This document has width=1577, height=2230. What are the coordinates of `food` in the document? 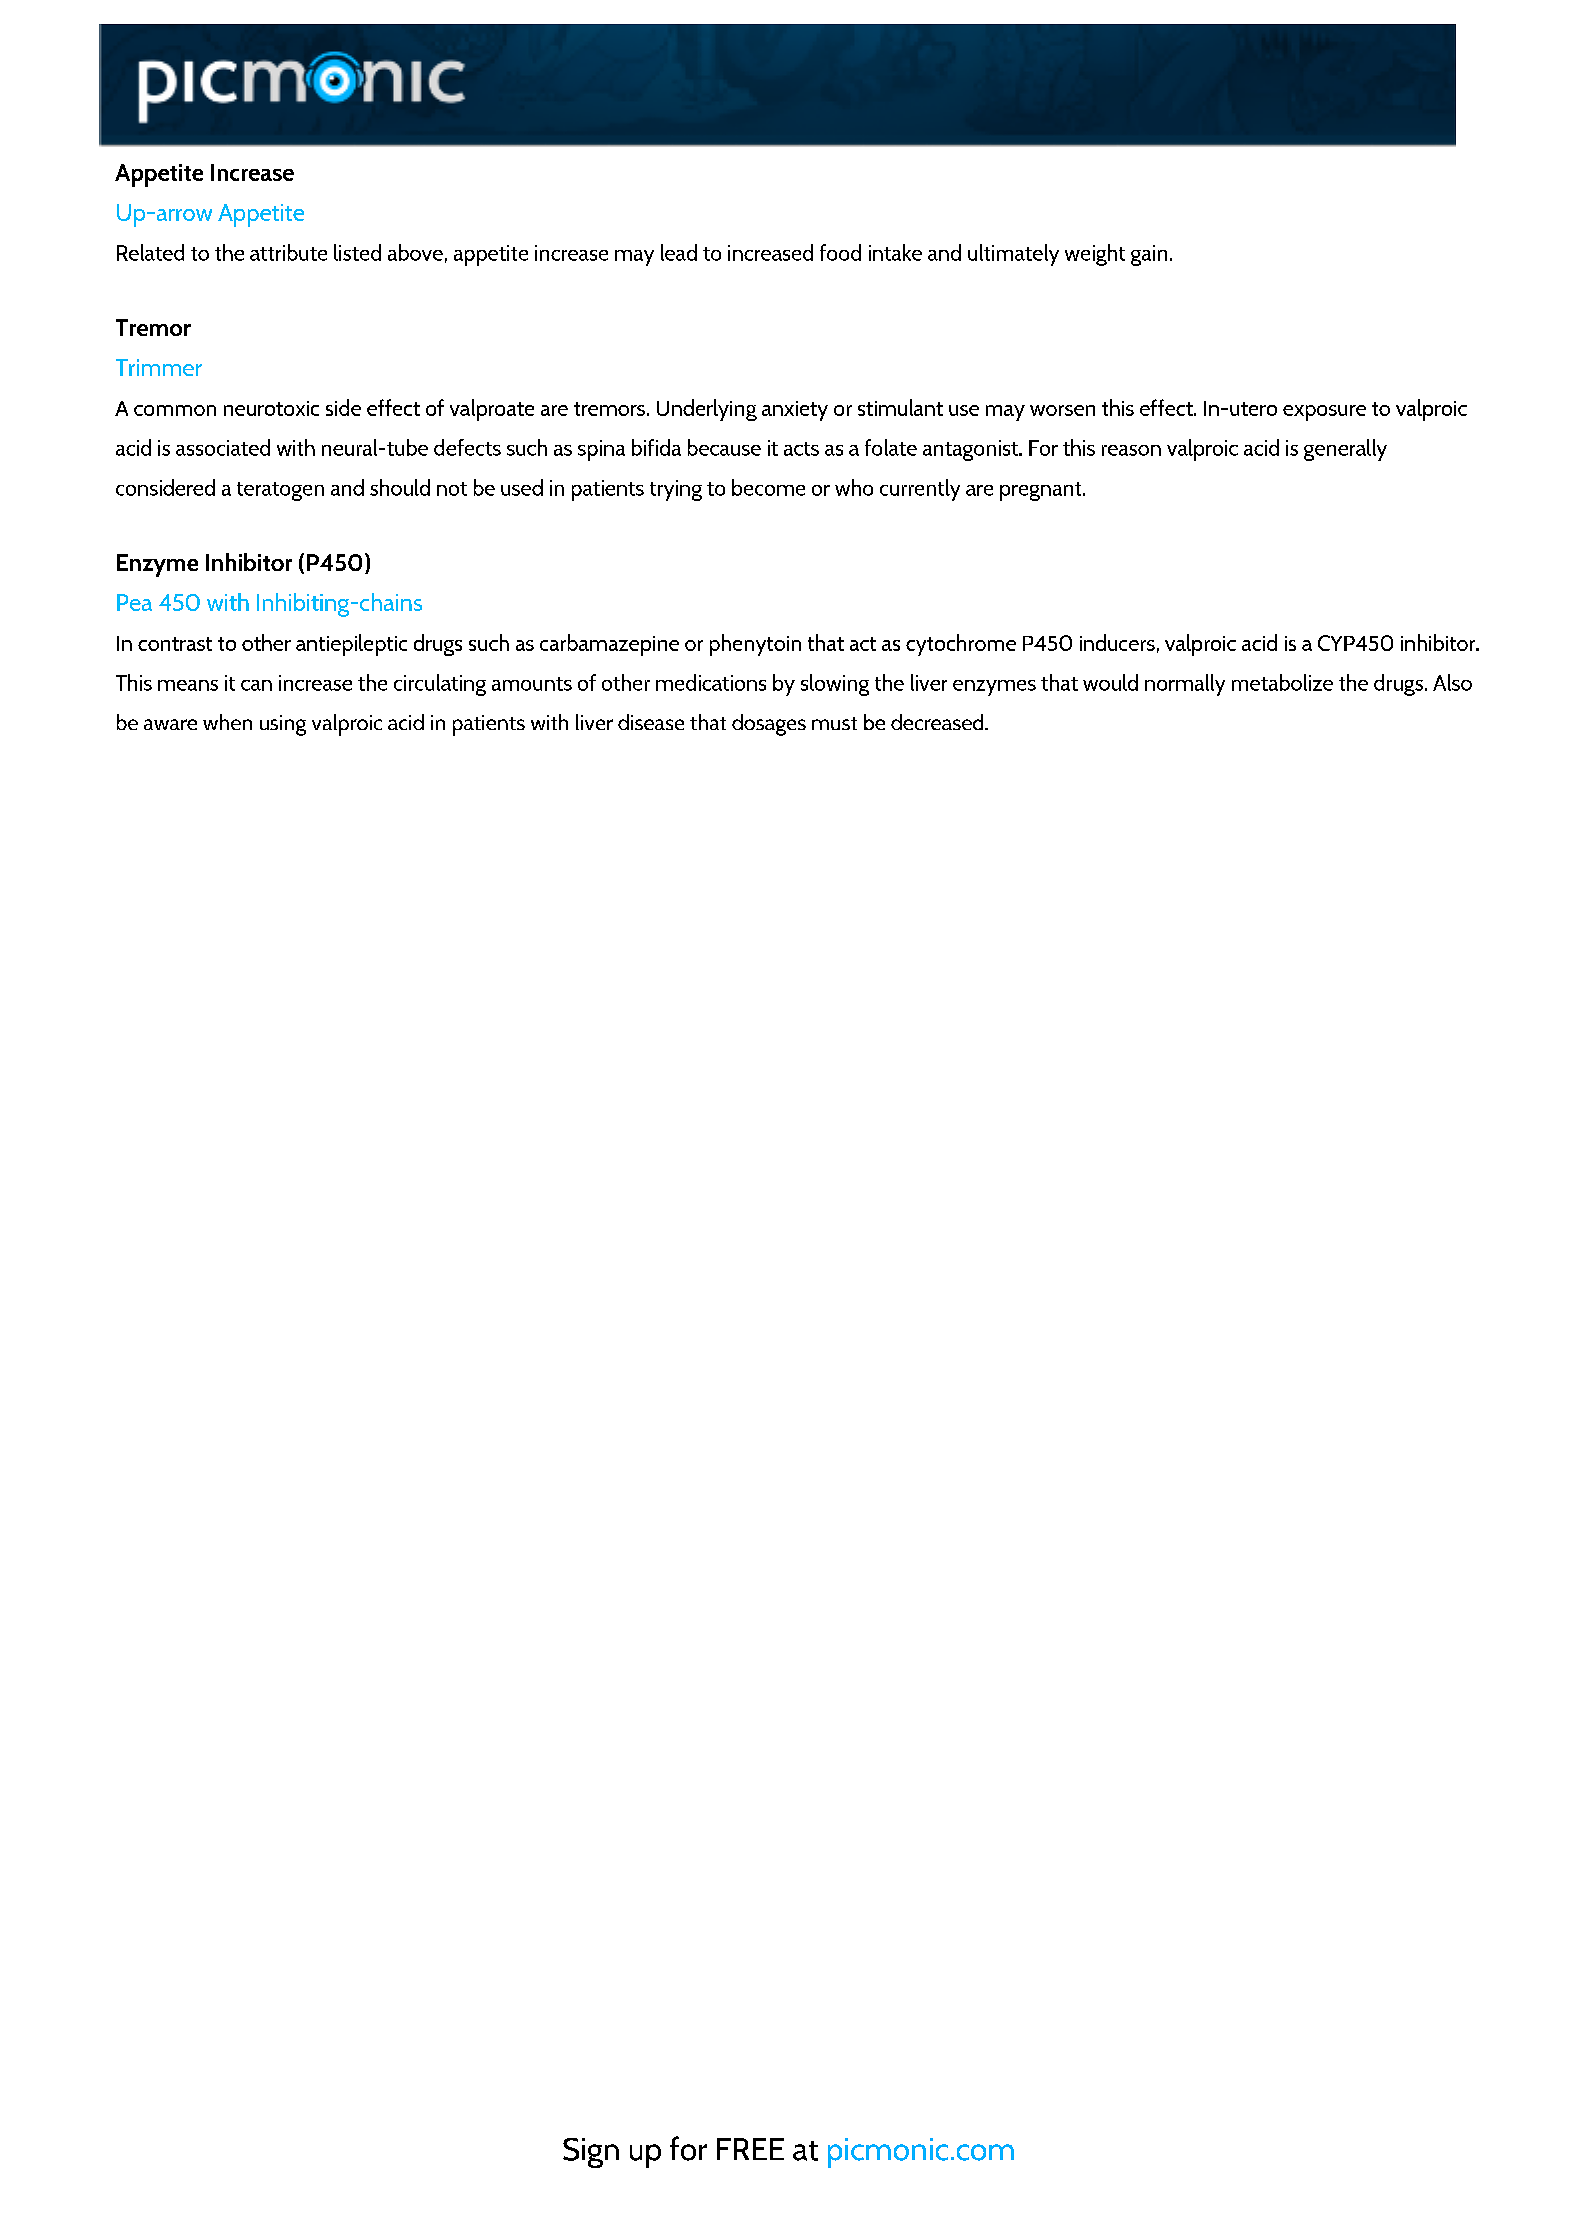 It's located at (840, 252).
